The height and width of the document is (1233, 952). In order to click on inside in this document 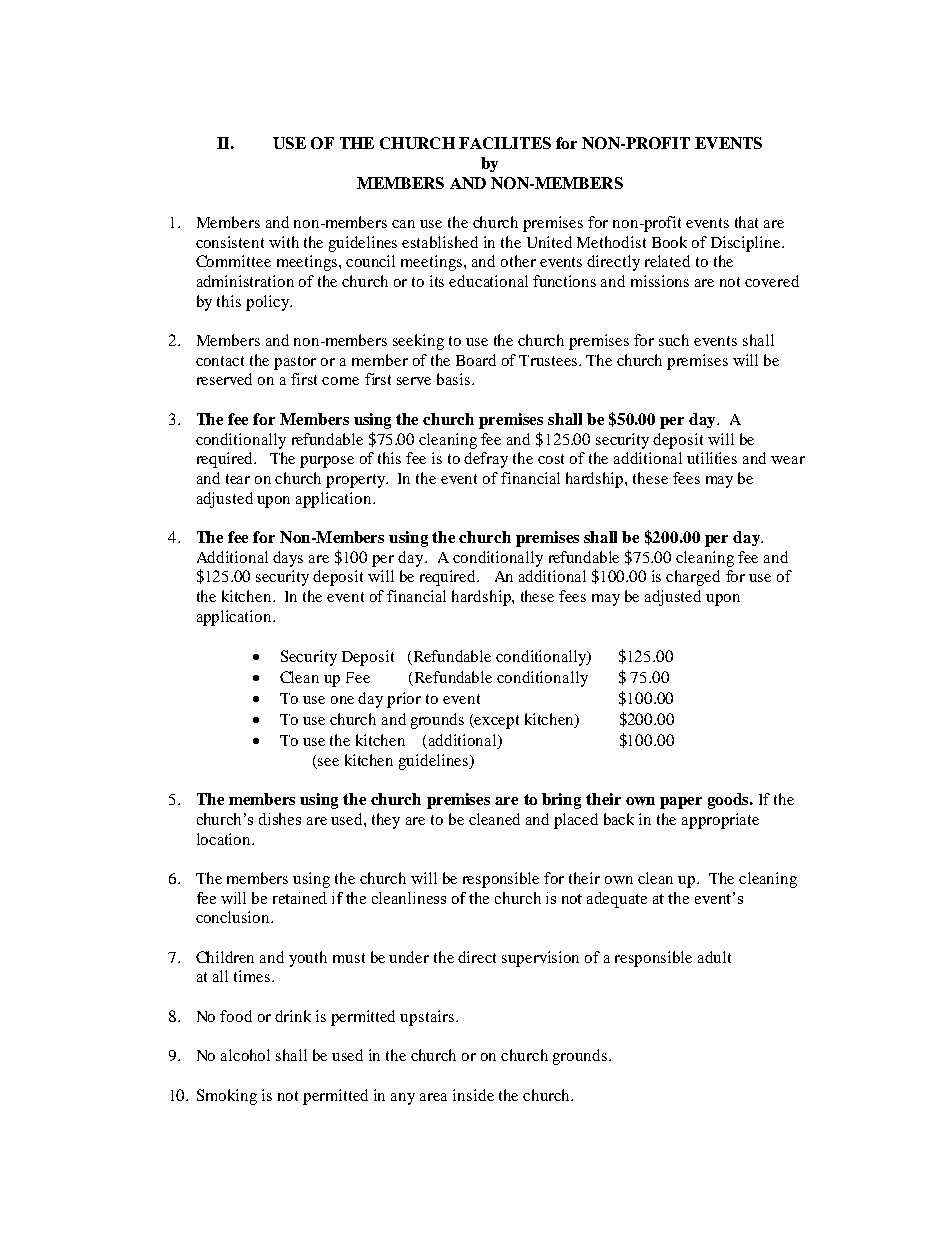, I will do `click(473, 1095)`.
